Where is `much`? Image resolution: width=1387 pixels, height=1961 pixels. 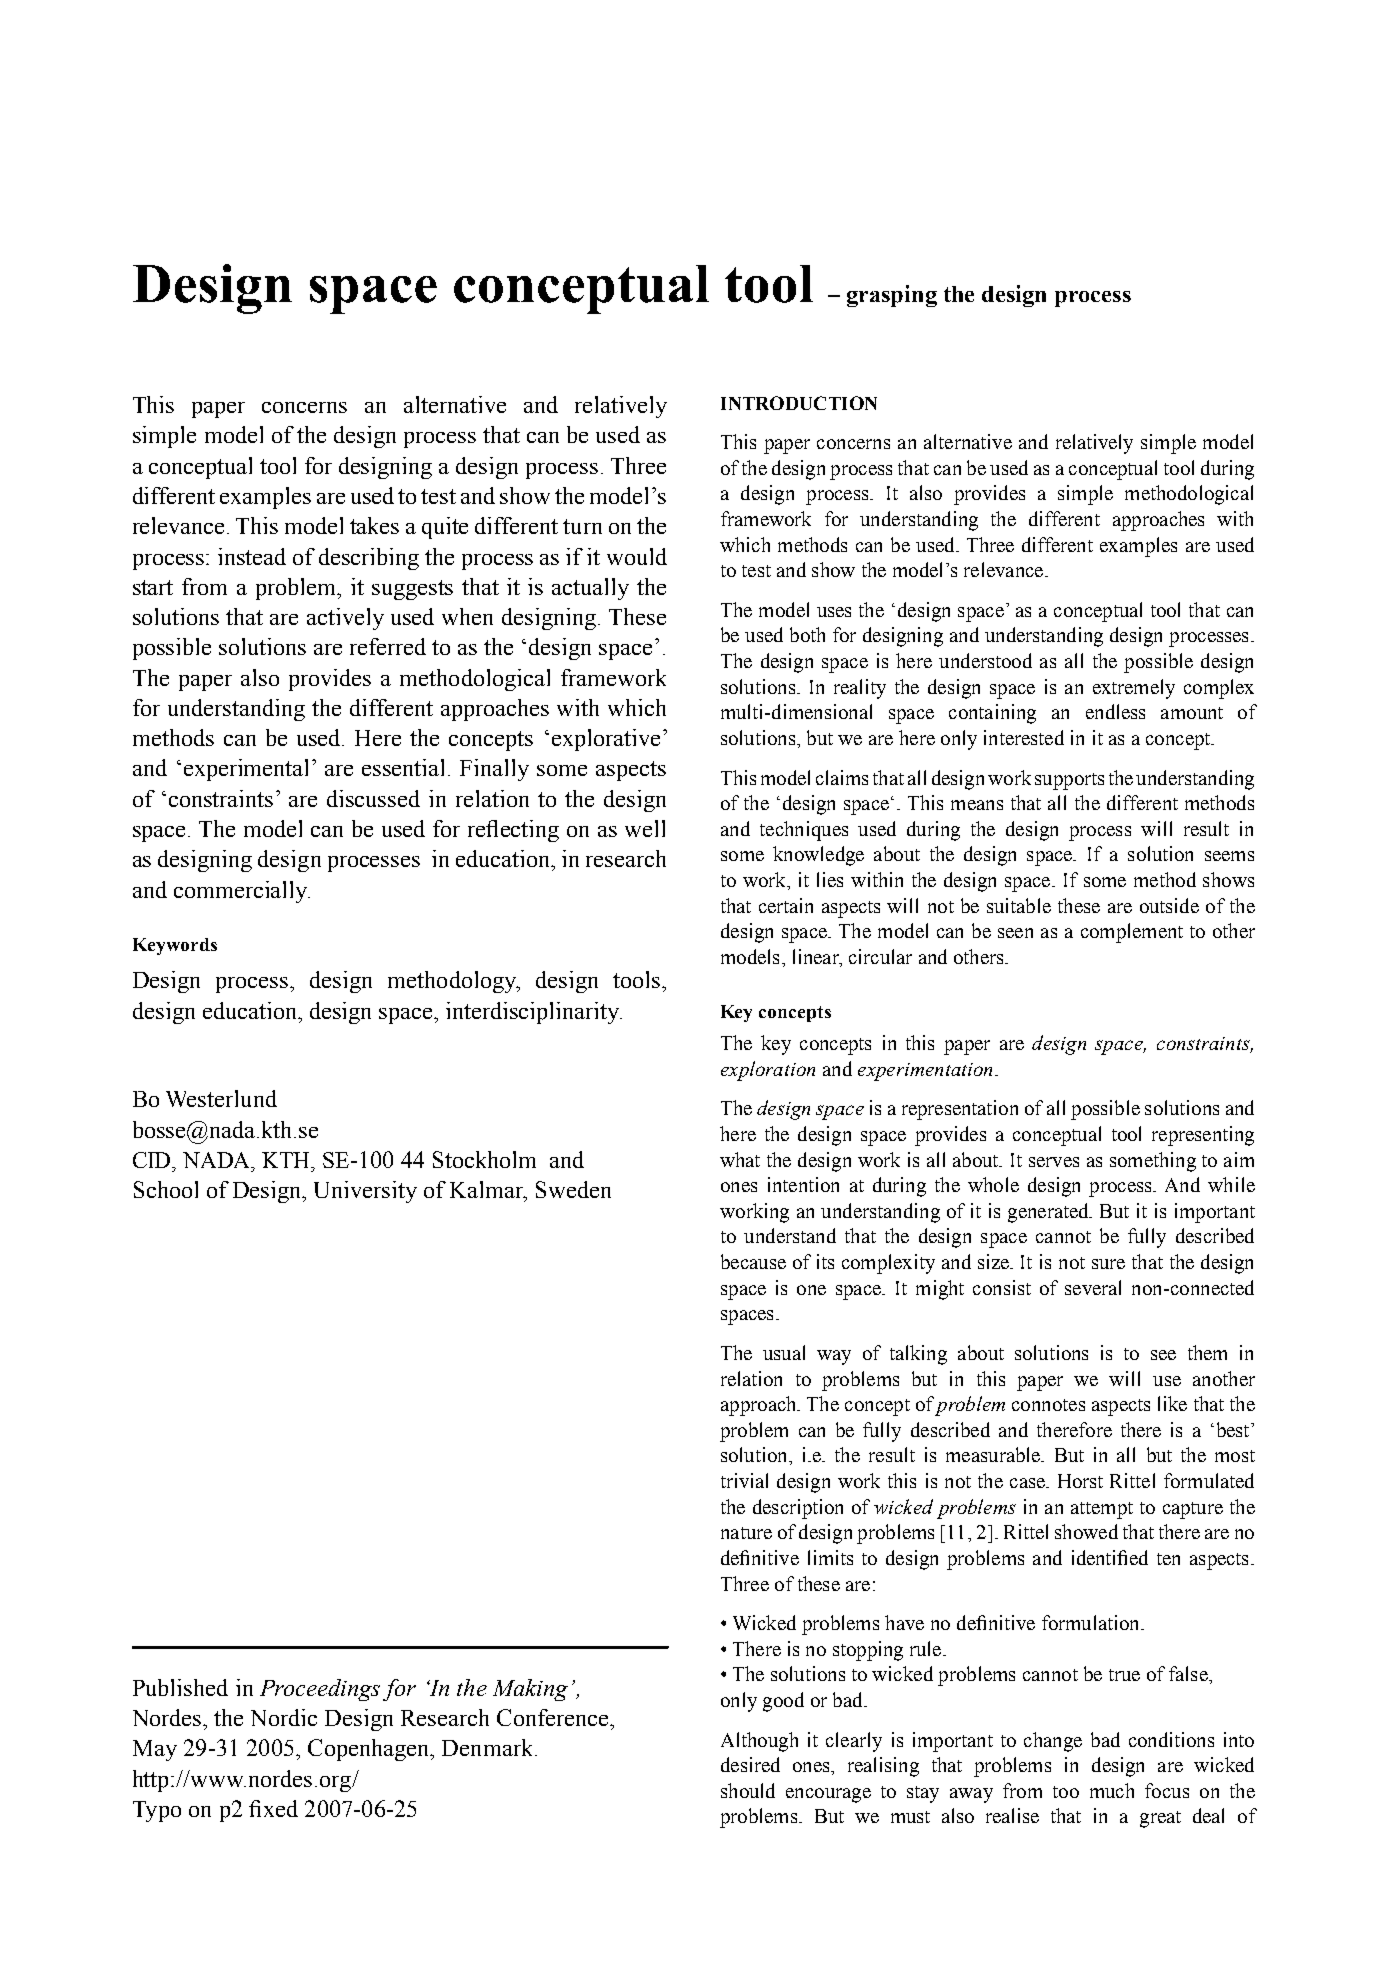 much is located at coordinates (1112, 1790).
